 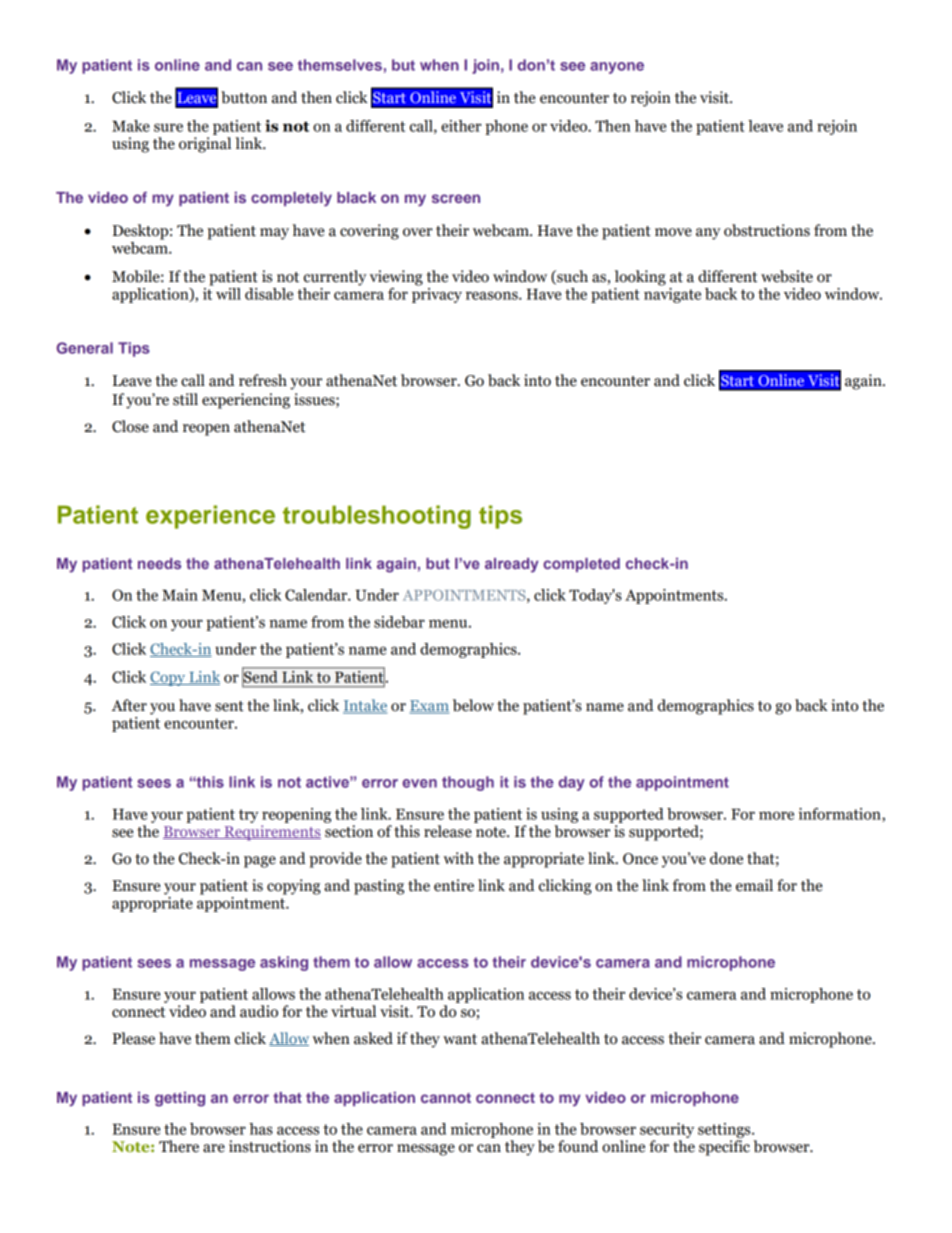 What do you see at coordinates (461, 126) in the screenshot?
I see `either` at bounding box center [461, 126].
